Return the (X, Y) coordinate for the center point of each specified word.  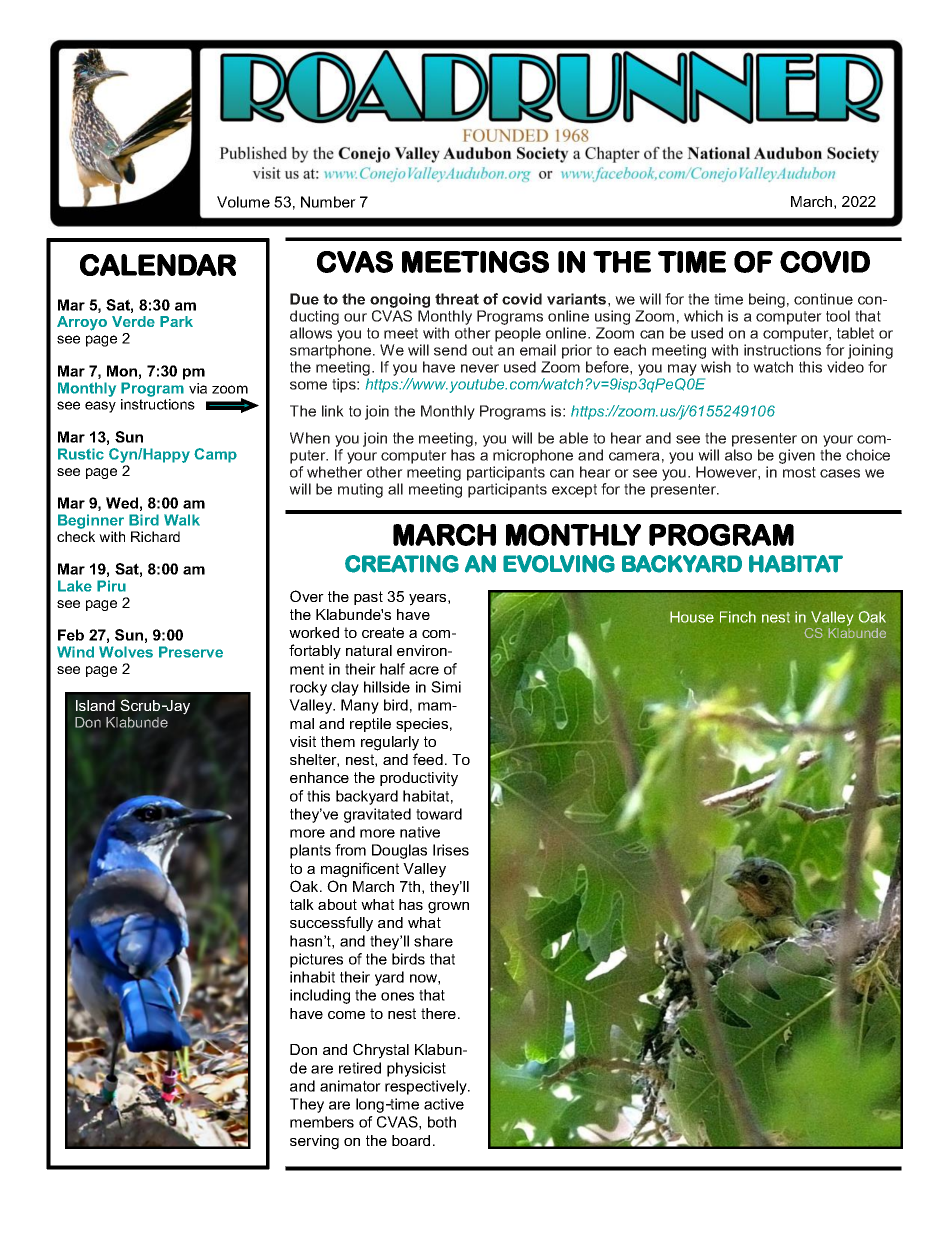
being (767, 300)
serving (314, 1142)
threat (457, 299)
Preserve (191, 652)
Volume (243, 202)
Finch (738, 617)
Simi (446, 687)
